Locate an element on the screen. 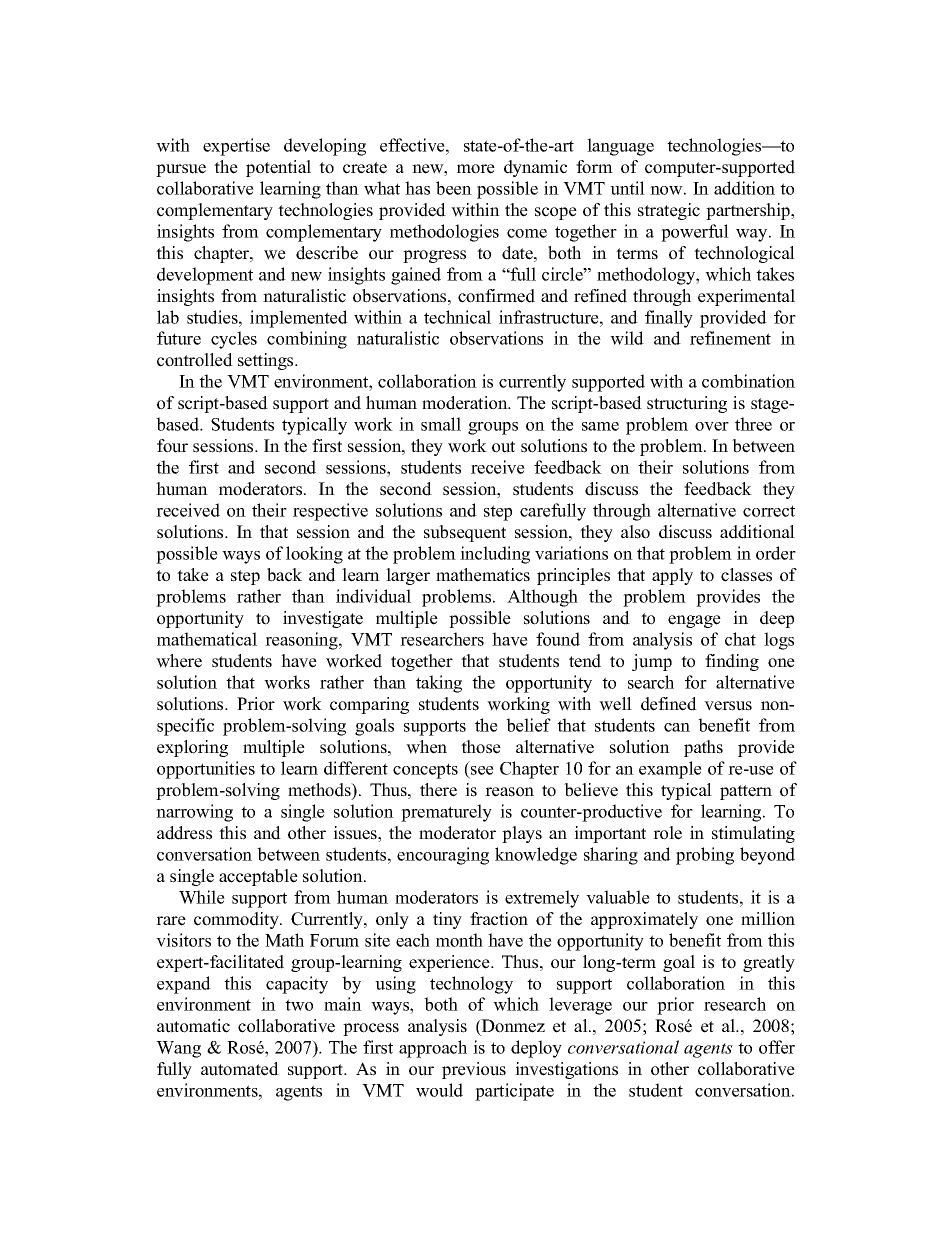  automated is located at coordinates (240, 1069).
